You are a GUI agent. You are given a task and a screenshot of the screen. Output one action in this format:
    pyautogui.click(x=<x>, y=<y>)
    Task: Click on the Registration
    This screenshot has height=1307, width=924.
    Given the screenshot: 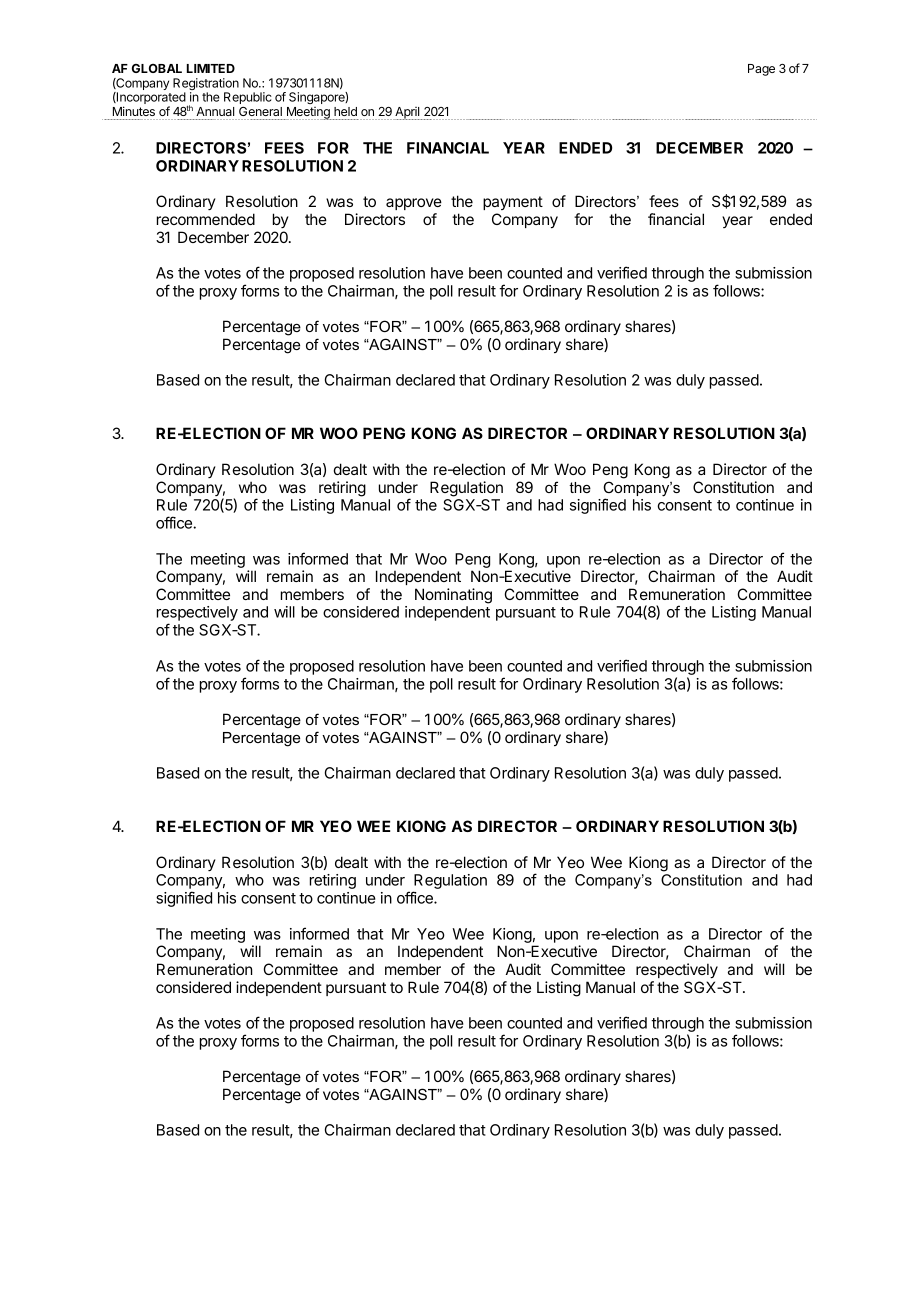 What is the action you would take?
    pyautogui.click(x=206, y=85)
